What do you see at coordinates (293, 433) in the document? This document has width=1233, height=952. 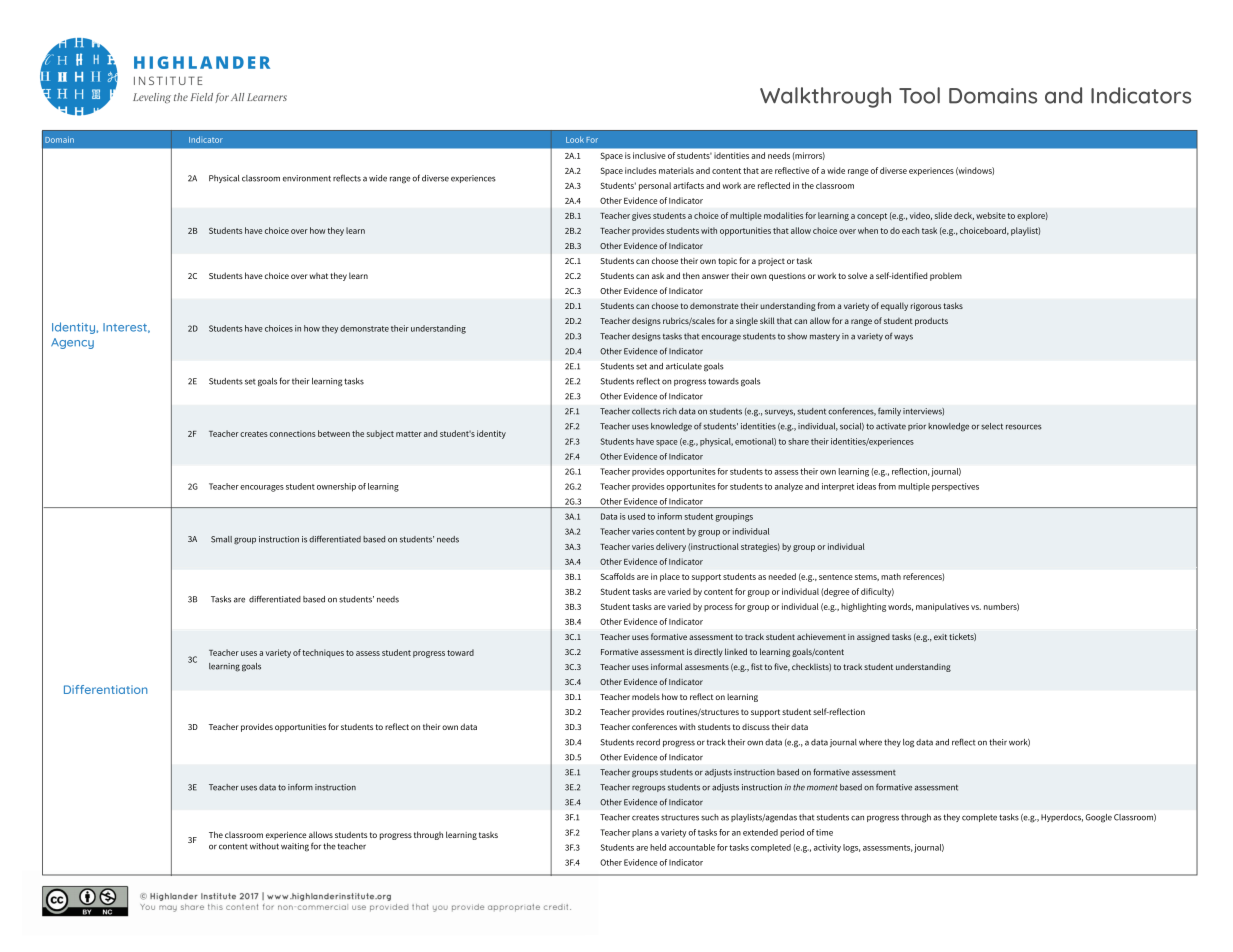 I see `connections` at bounding box center [293, 433].
